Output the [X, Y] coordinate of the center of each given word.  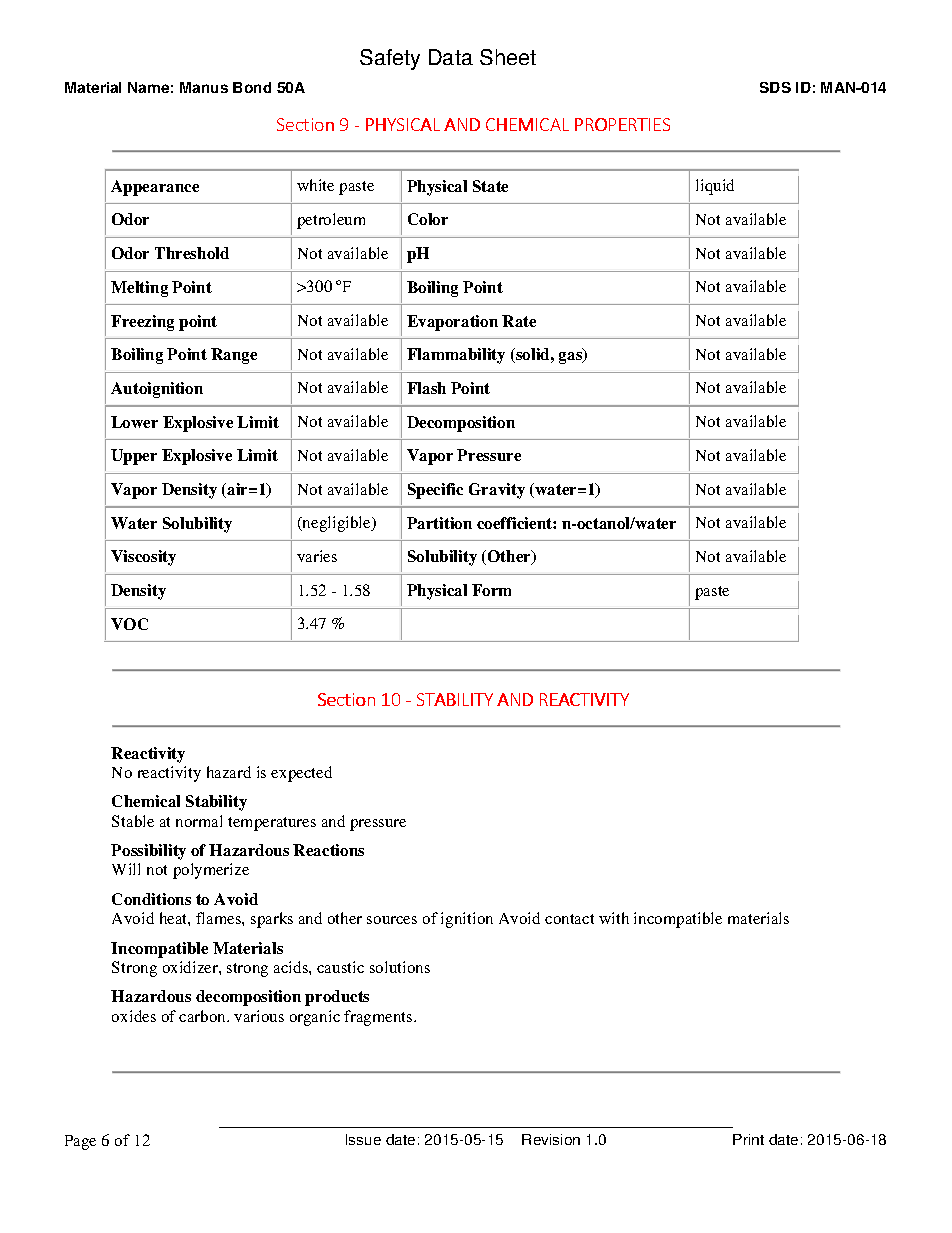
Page [80, 1142]
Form [491, 590]
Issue [363, 1139]
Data [451, 57]
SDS [775, 87]
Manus [204, 87]
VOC [129, 624]
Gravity [497, 491]
